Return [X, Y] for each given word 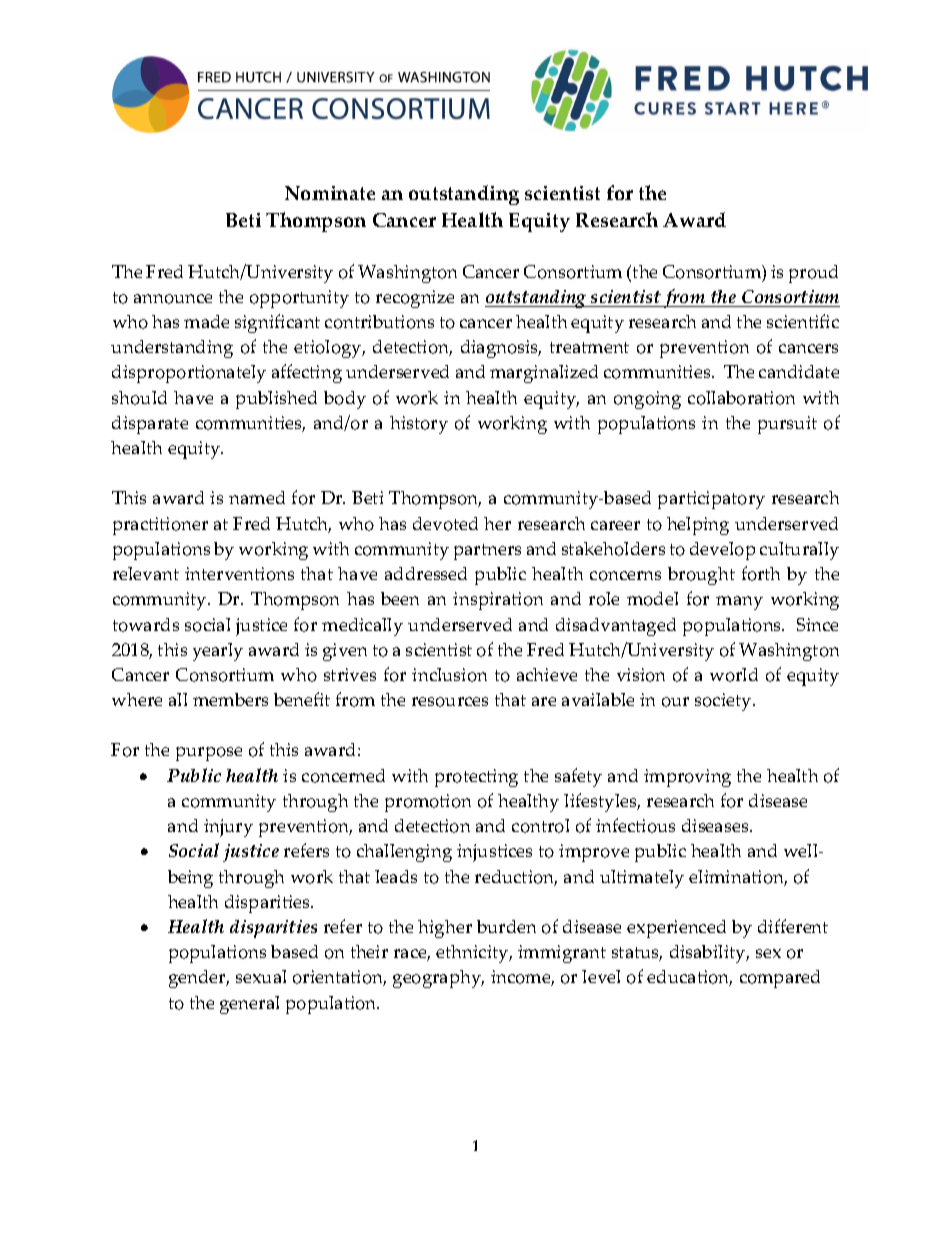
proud [813, 274]
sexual [261, 976]
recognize [415, 299]
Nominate [330, 193]
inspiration [498, 601]
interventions [239, 574]
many [739, 603]
